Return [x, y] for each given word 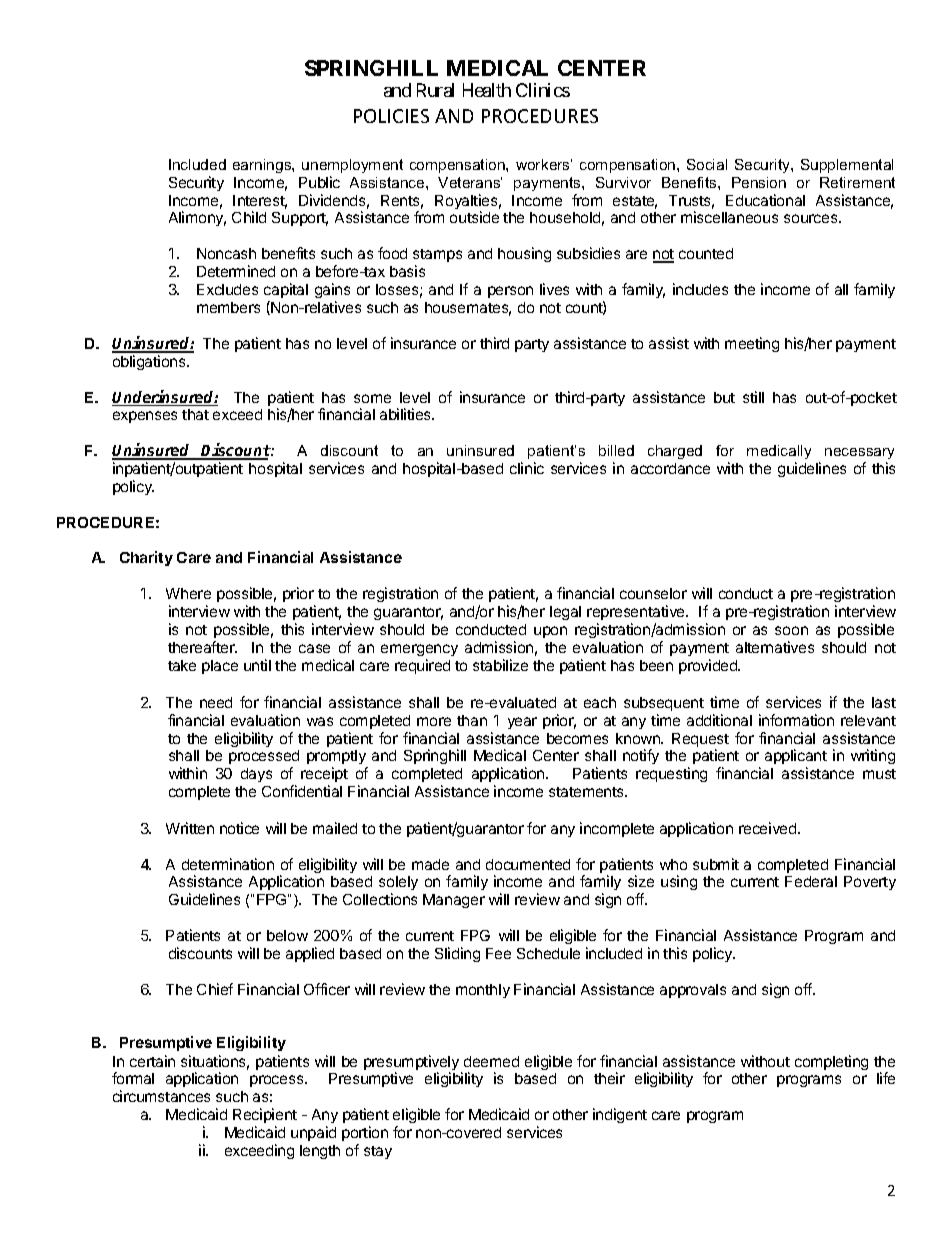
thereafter [202, 647]
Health [487, 90]
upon [550, 632]
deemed [491, 1061]
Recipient [265, 1115]
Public [319, 182]
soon [791, 630]
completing [831, 1062]
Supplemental [847, 166]
